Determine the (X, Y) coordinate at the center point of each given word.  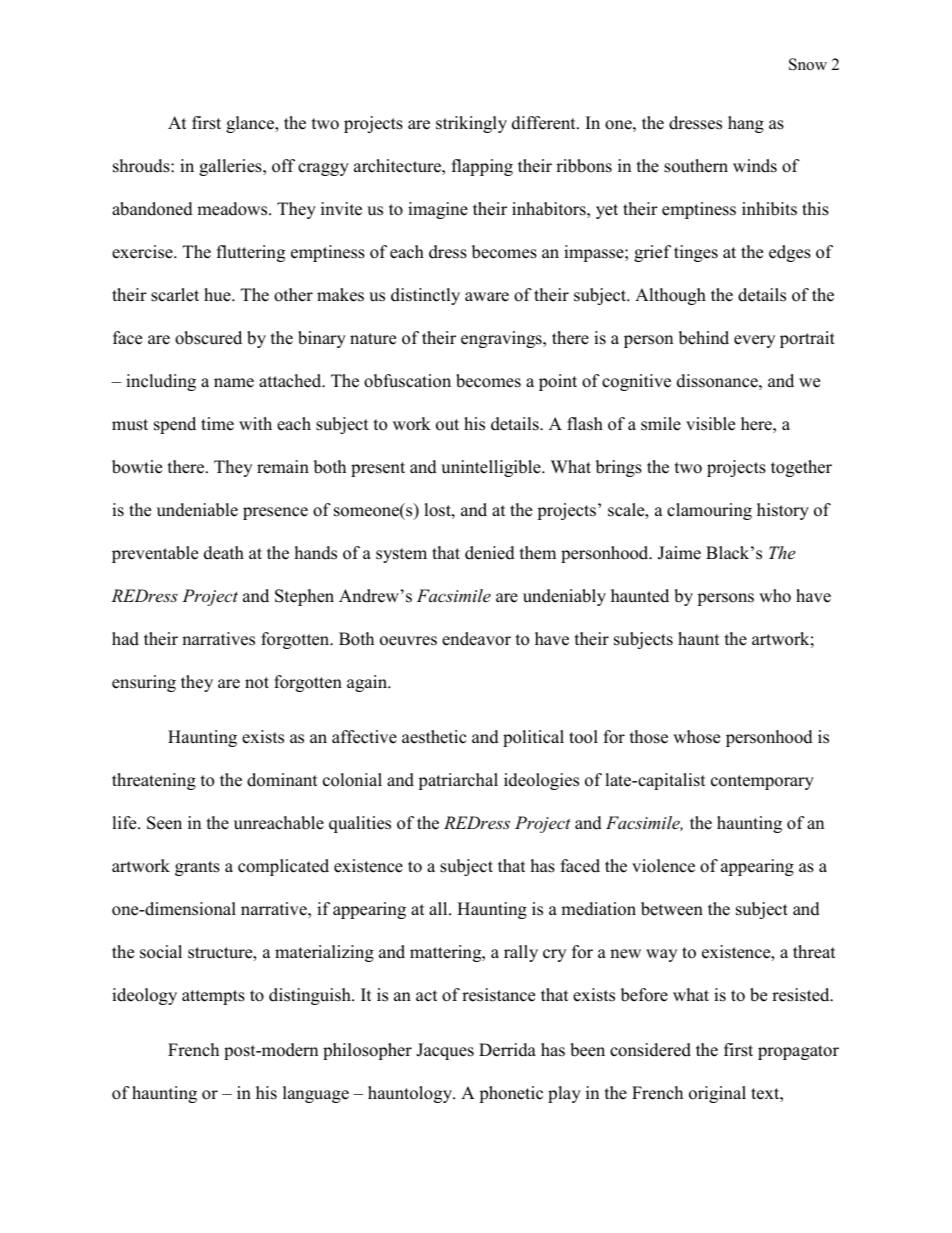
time (217, 424)
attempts (213, 997)
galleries (231, 167)
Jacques (445, 1051)
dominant (282, 780)
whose (696, 737)
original (717, 1094)
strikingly (471, 124)
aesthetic (434, 737)
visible (710, 424)
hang (746, 124)
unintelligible (492, 468)
